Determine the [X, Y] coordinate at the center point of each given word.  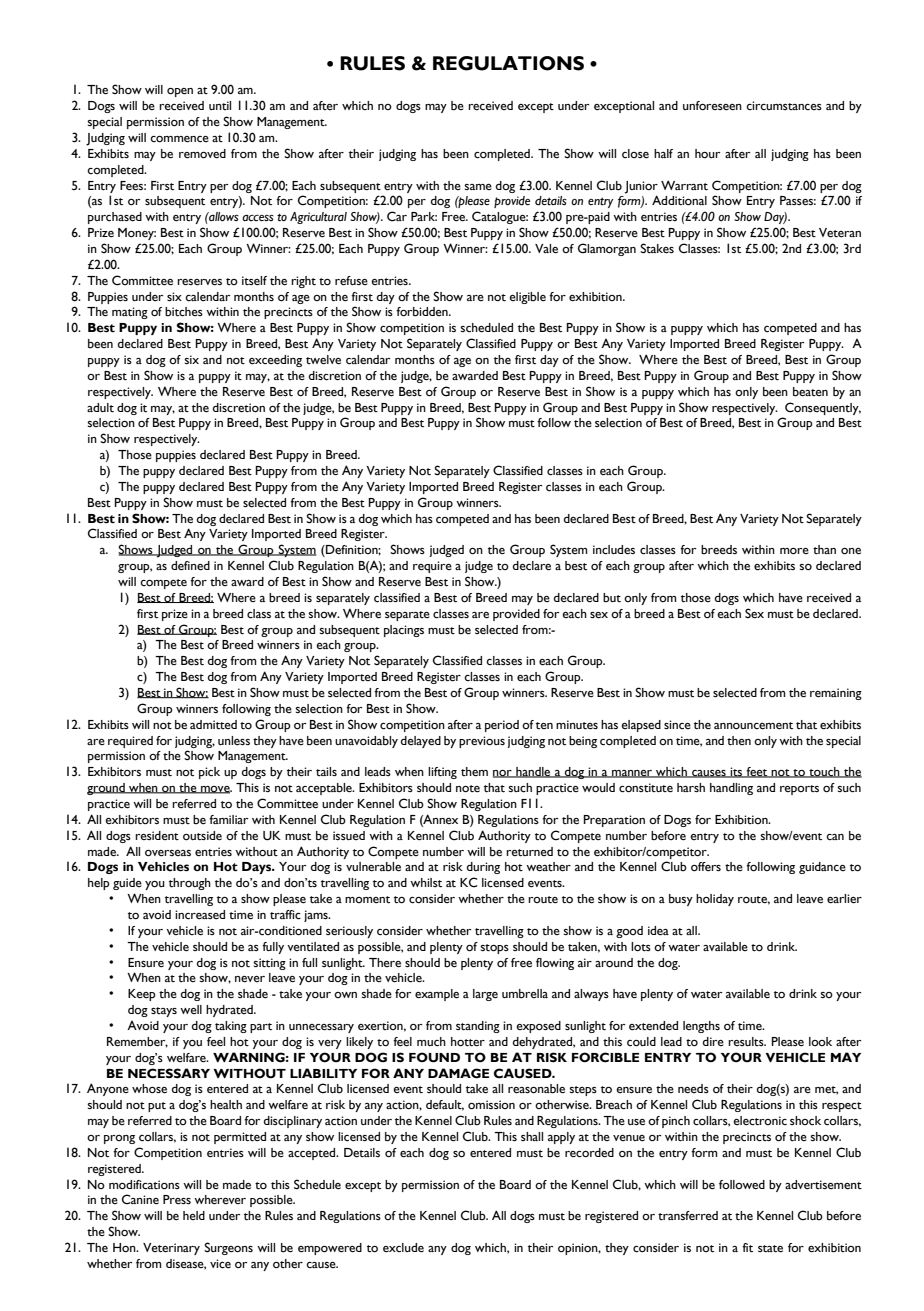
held [194, 1215]
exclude [403, 1248]
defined [190, 566]
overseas [168, 853]
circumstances [784, 105]
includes [614, 550]
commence [179, 139]
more [794, 551]
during [483, 868]
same [478, 187]
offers [706, 867]
